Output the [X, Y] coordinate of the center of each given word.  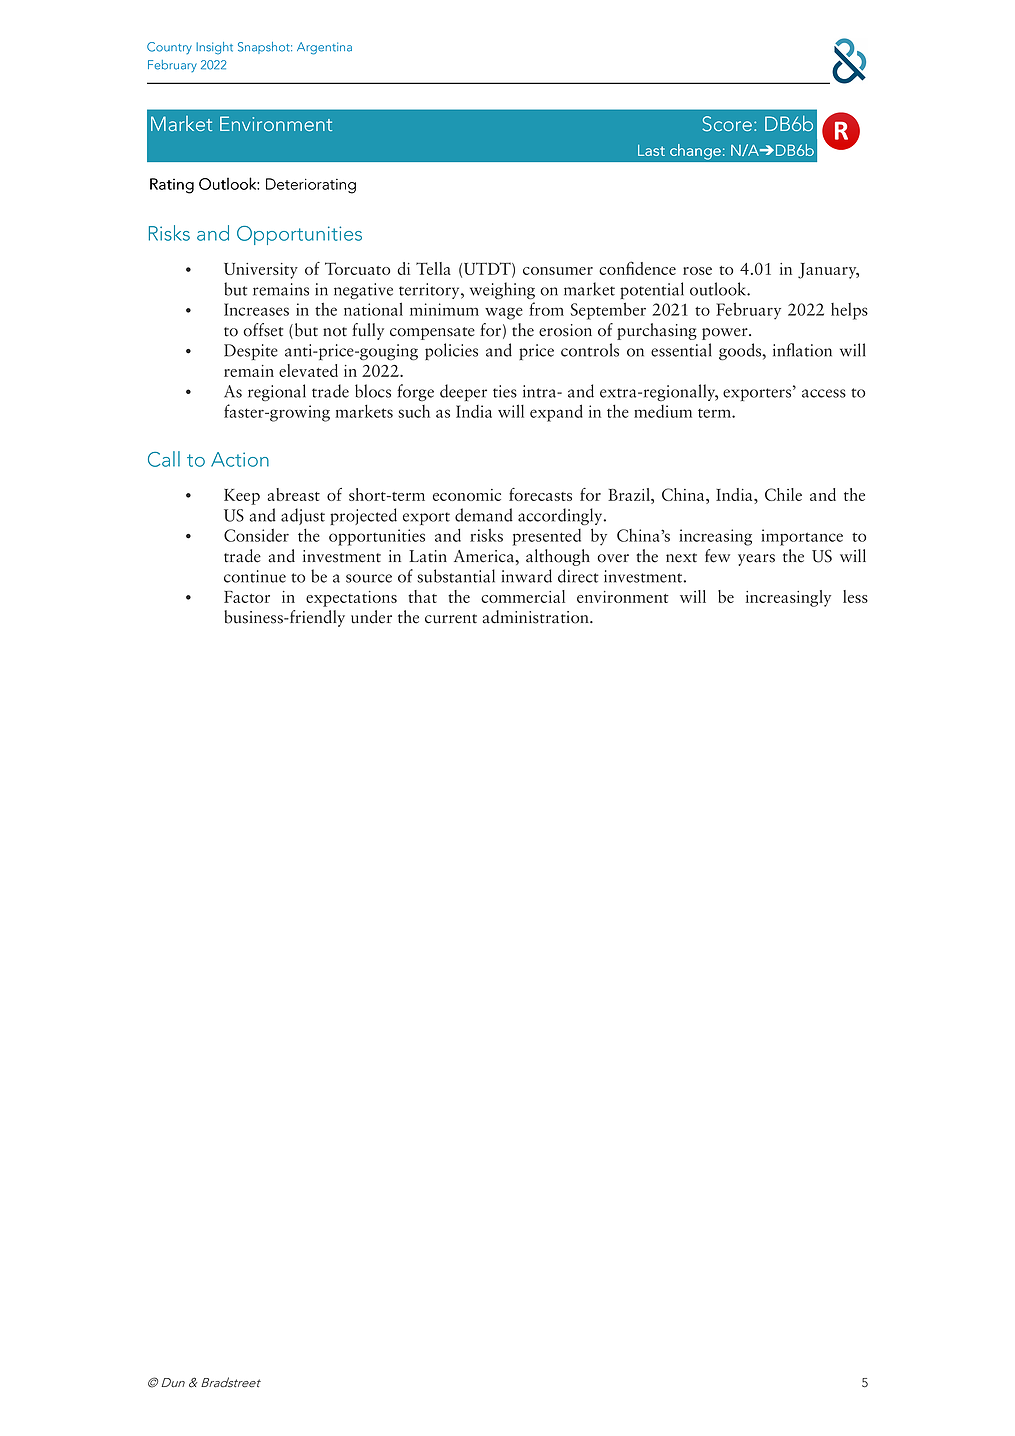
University [261, 271]
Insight [214, 48]
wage [504, 313]
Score [727, 124]
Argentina [324, 48]
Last [651, 150]
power [726, 334]
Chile [783, 494]
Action [240, 459]
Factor [247, 597]
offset [263, 330]
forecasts [540, 494]
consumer [558, 271]
